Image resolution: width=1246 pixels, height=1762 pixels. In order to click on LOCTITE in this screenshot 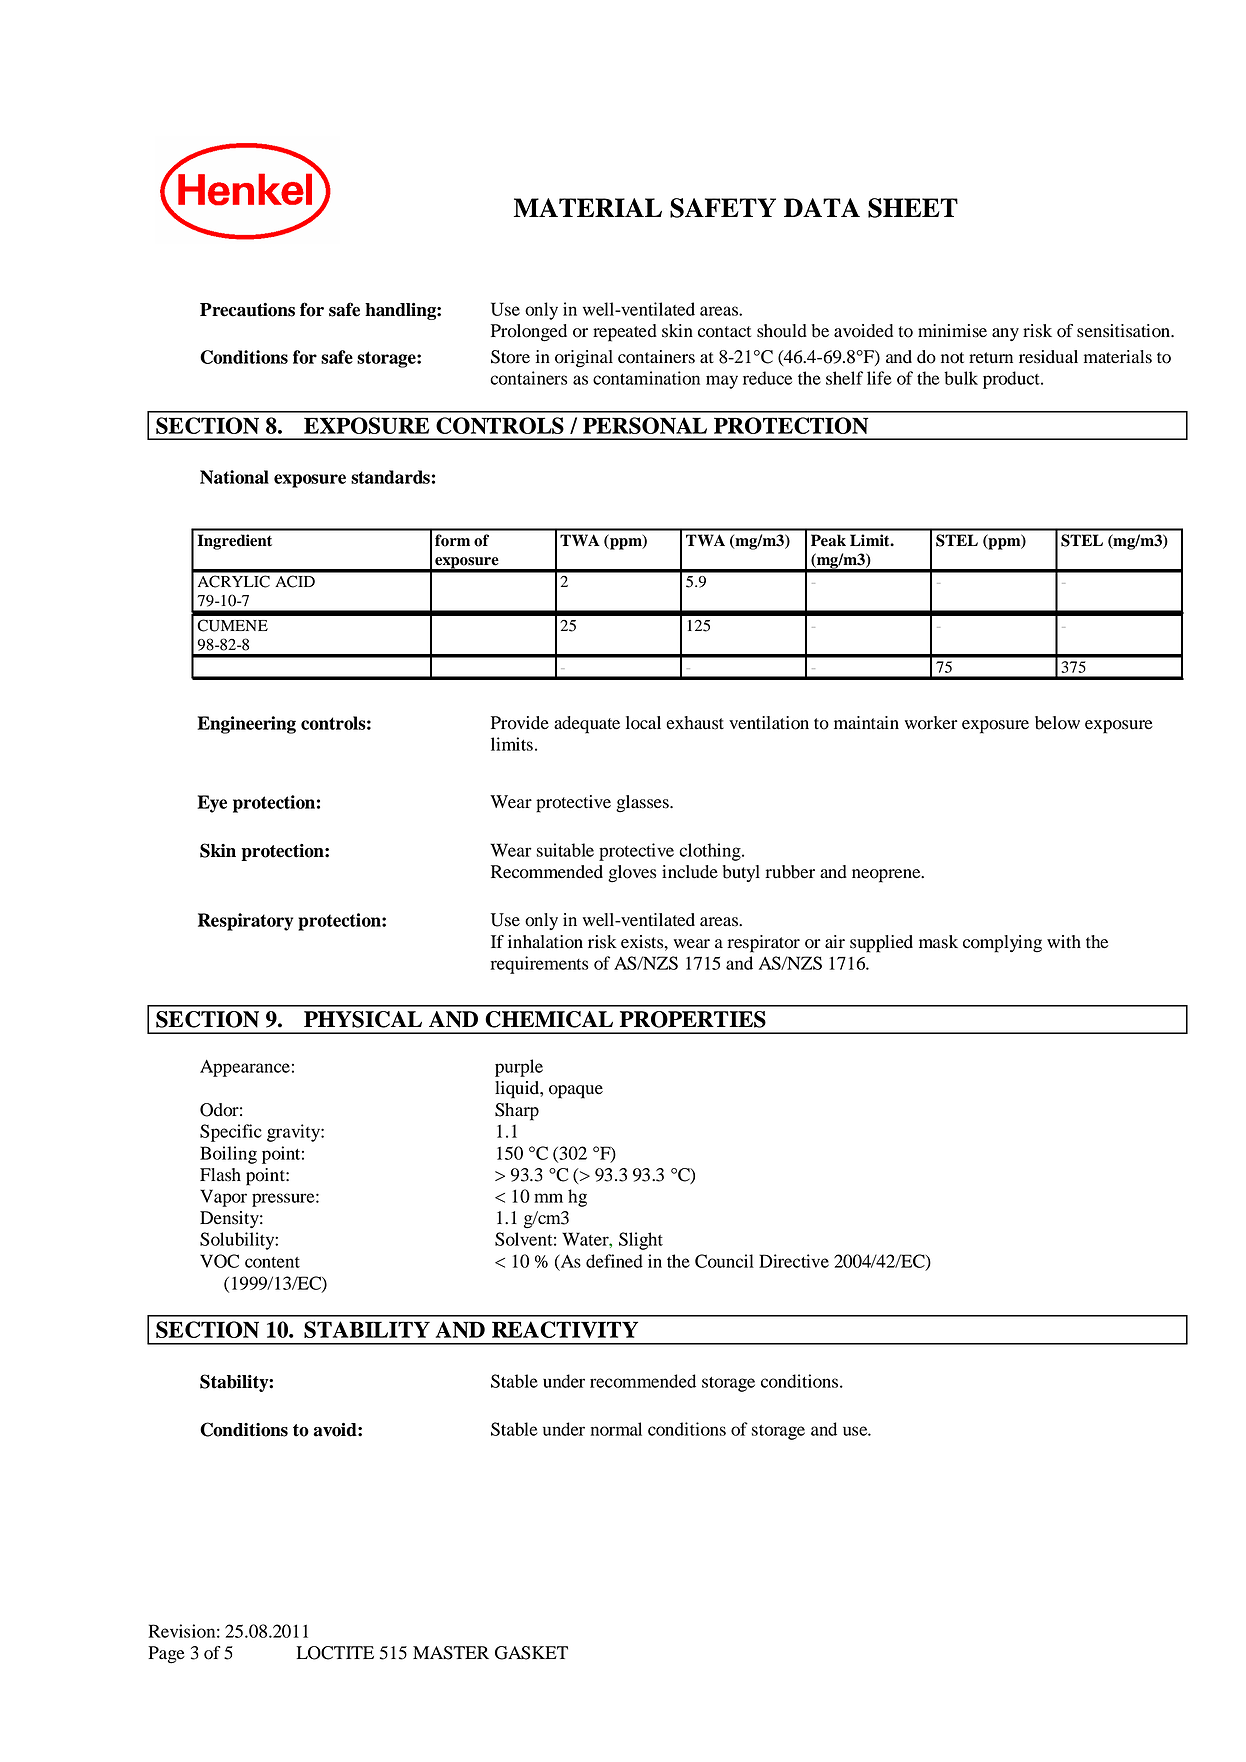, I will do `click(335, 1653)`.
